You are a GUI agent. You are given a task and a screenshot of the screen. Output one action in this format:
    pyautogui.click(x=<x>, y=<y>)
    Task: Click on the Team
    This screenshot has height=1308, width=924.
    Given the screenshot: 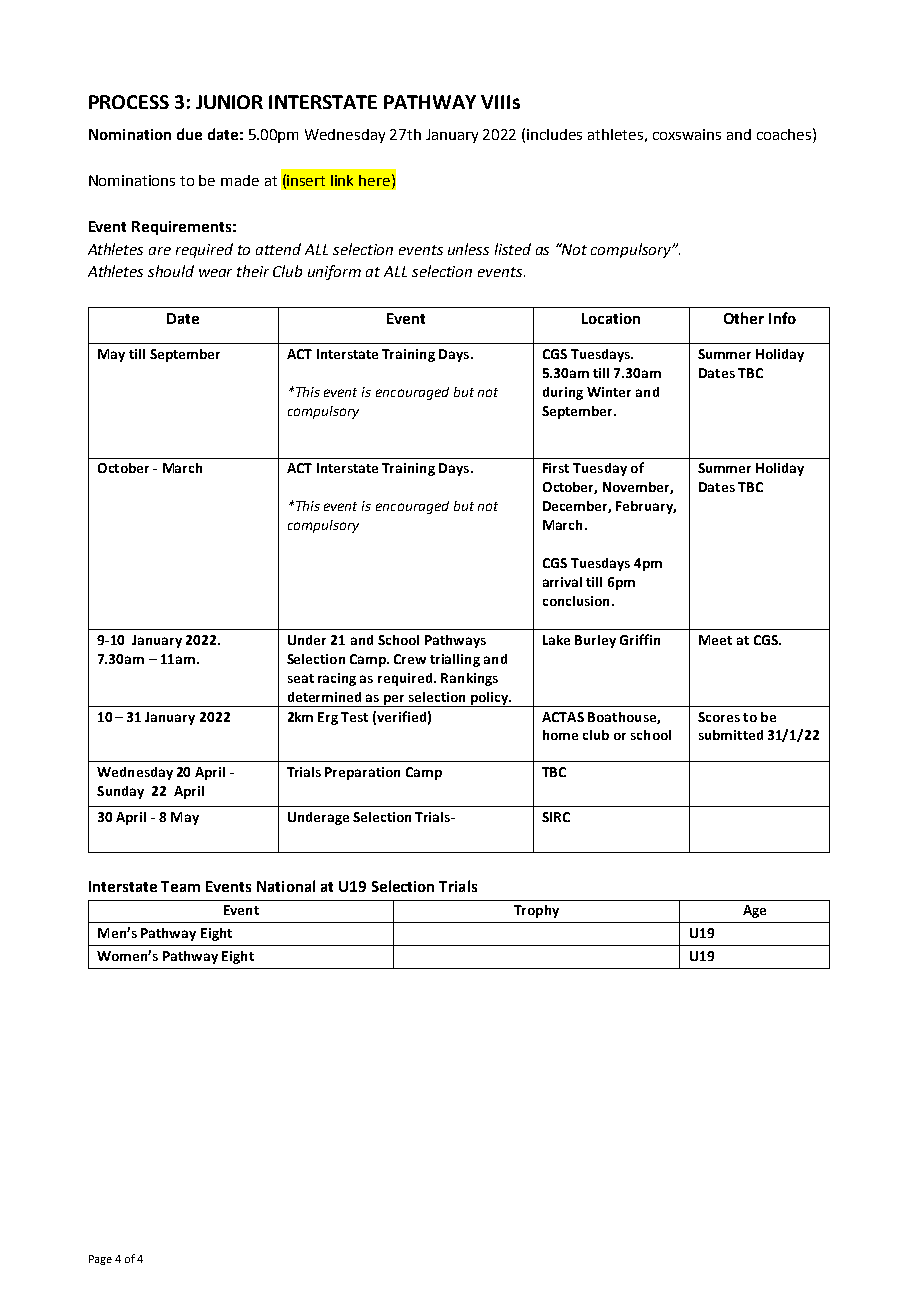 What is the action you would take?
    pyautogui.click(x=180, y=886)
